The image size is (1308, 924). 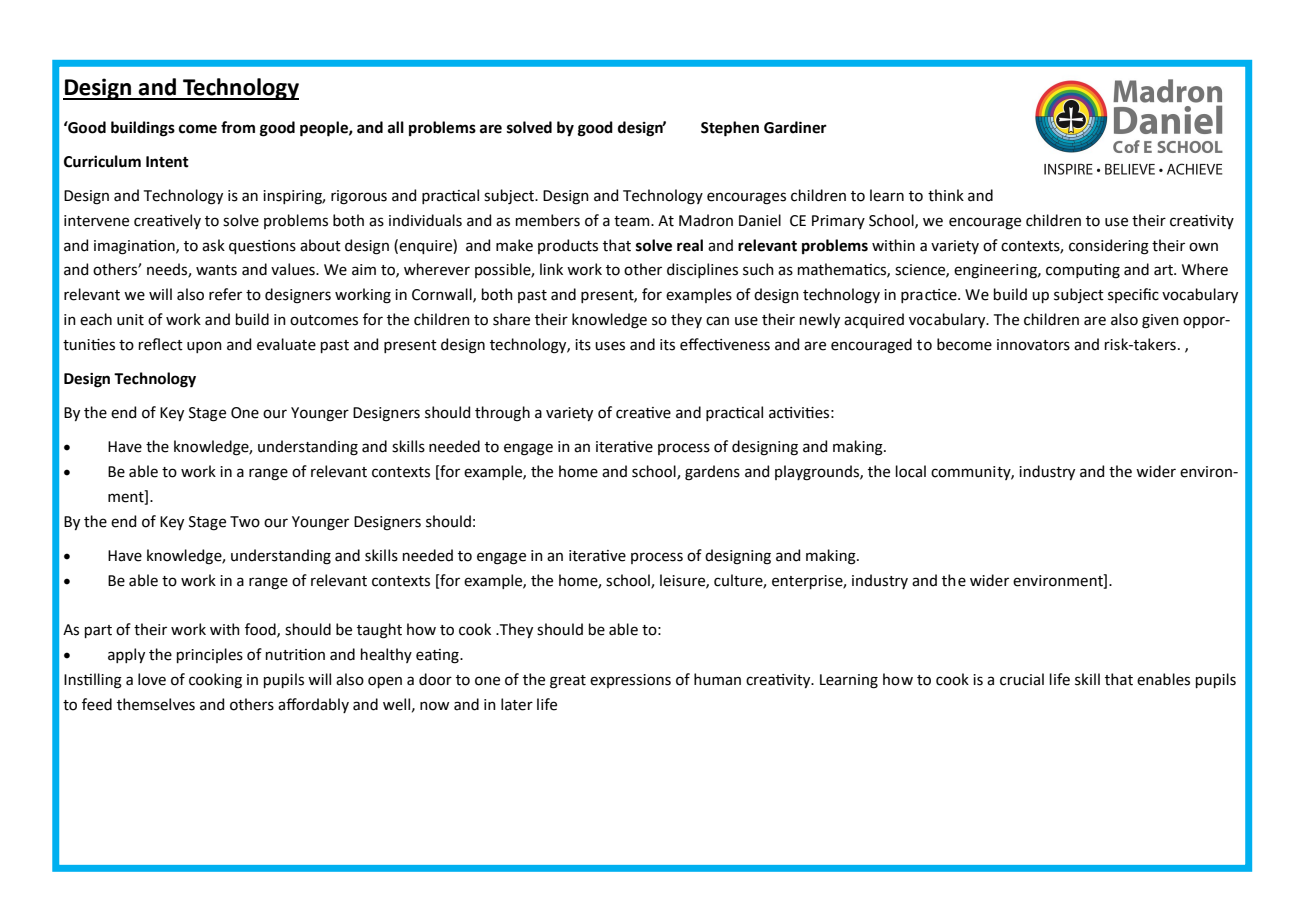 What do you see at coordinates (238, 127) in the image?
I see `from` at bounding box center [238, 127].
